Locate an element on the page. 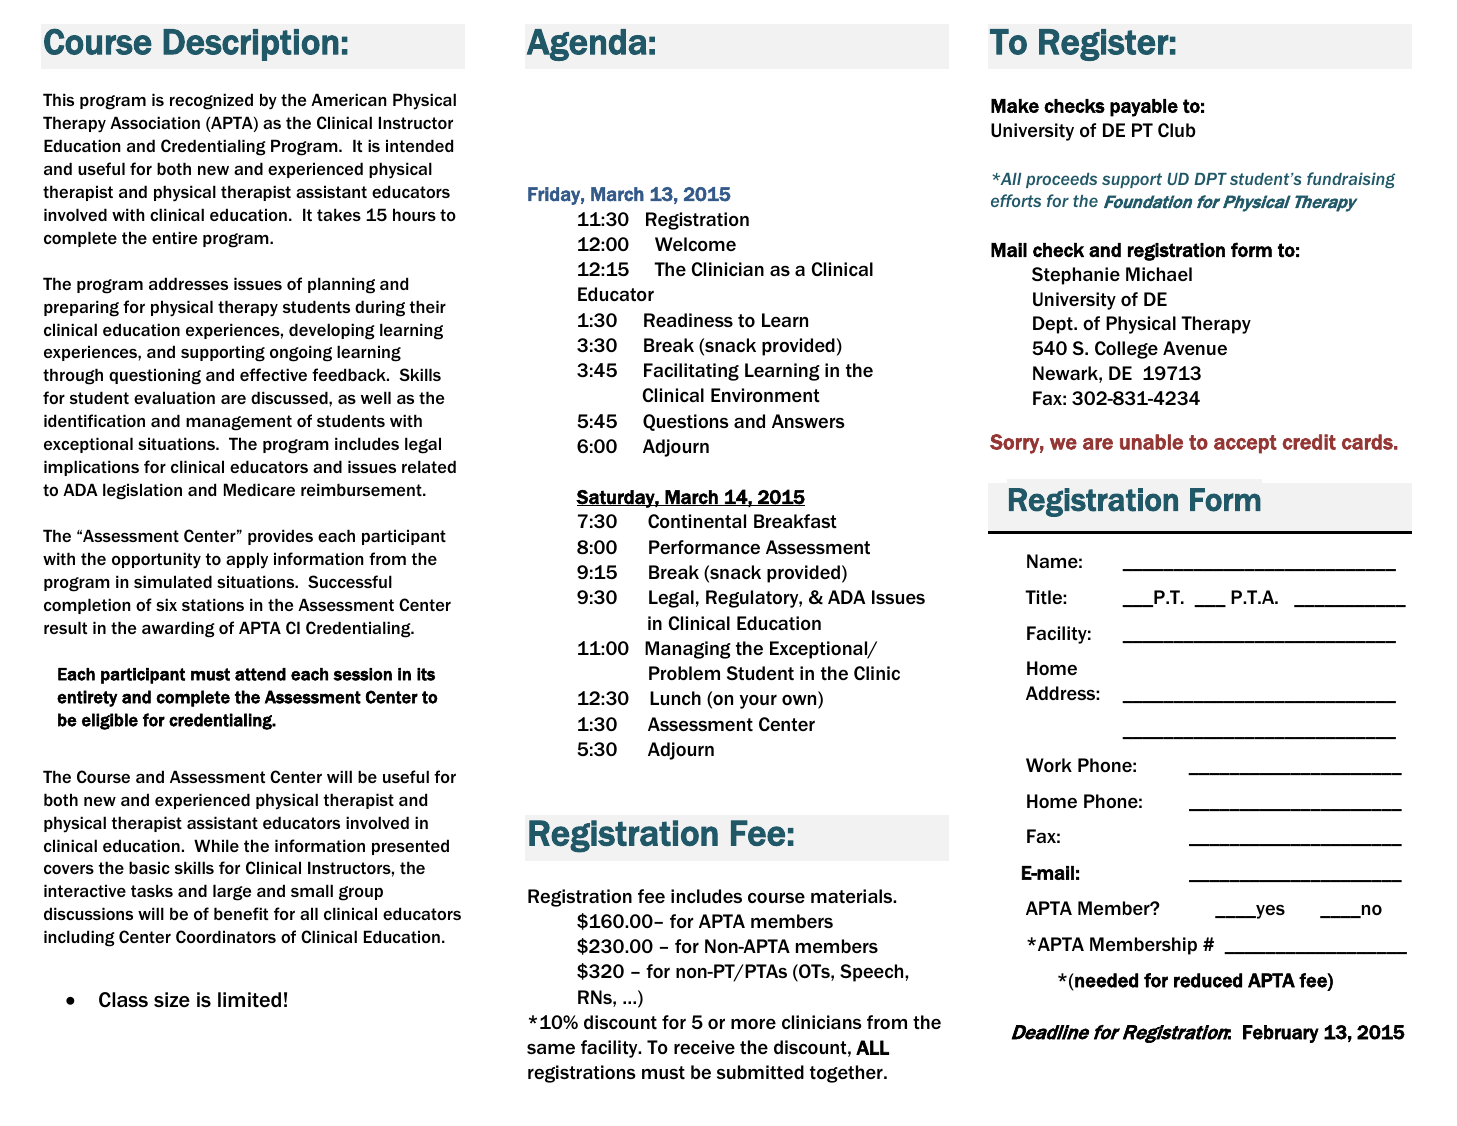 This document has width=1457, height=1126. Agenda is located at coordinates (587, 45).
